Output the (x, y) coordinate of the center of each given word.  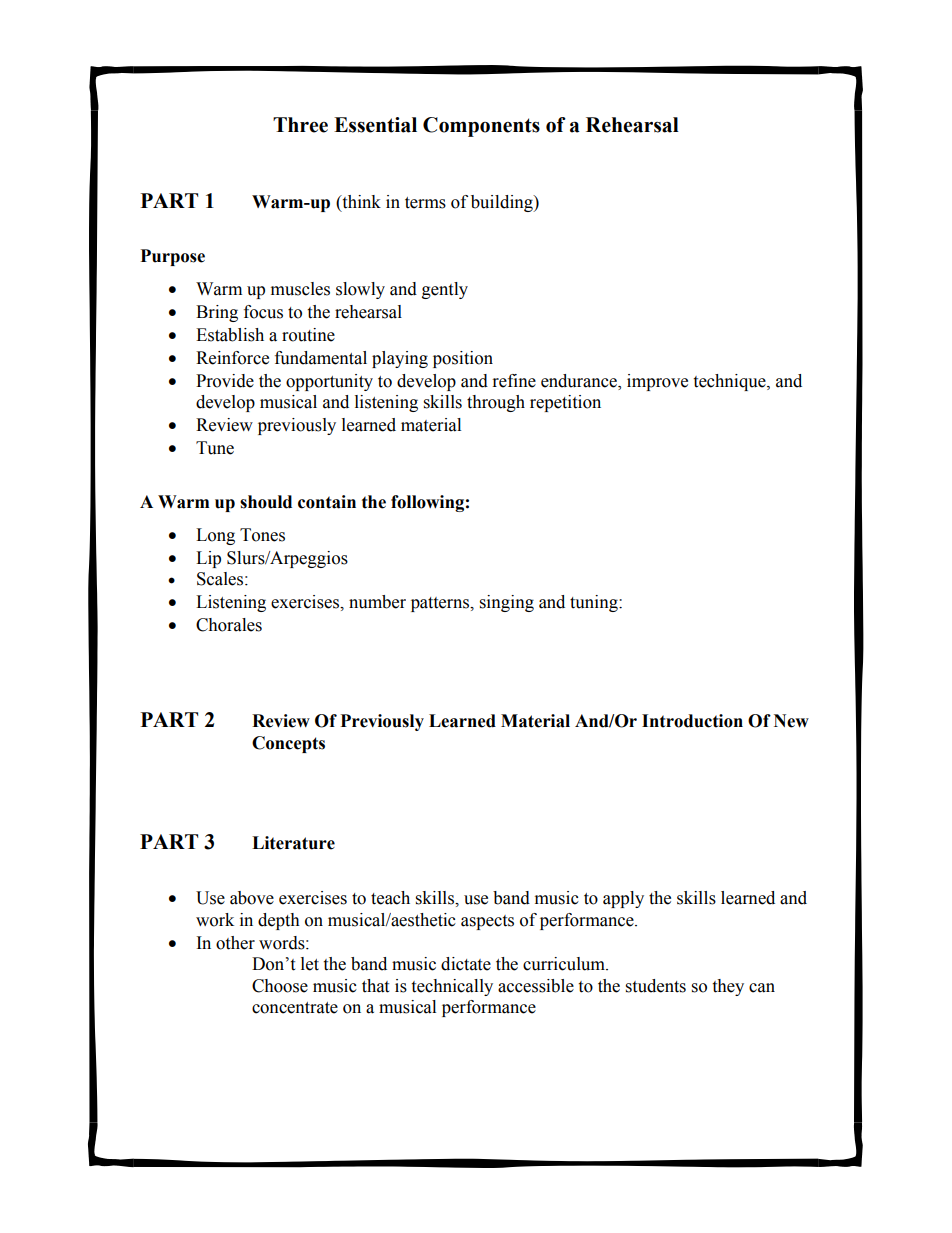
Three (300, 125)
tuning (595, 603)
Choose (280, 986)
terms (425, 203)
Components (481, 127)
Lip (208, 559)
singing (507, 603)
